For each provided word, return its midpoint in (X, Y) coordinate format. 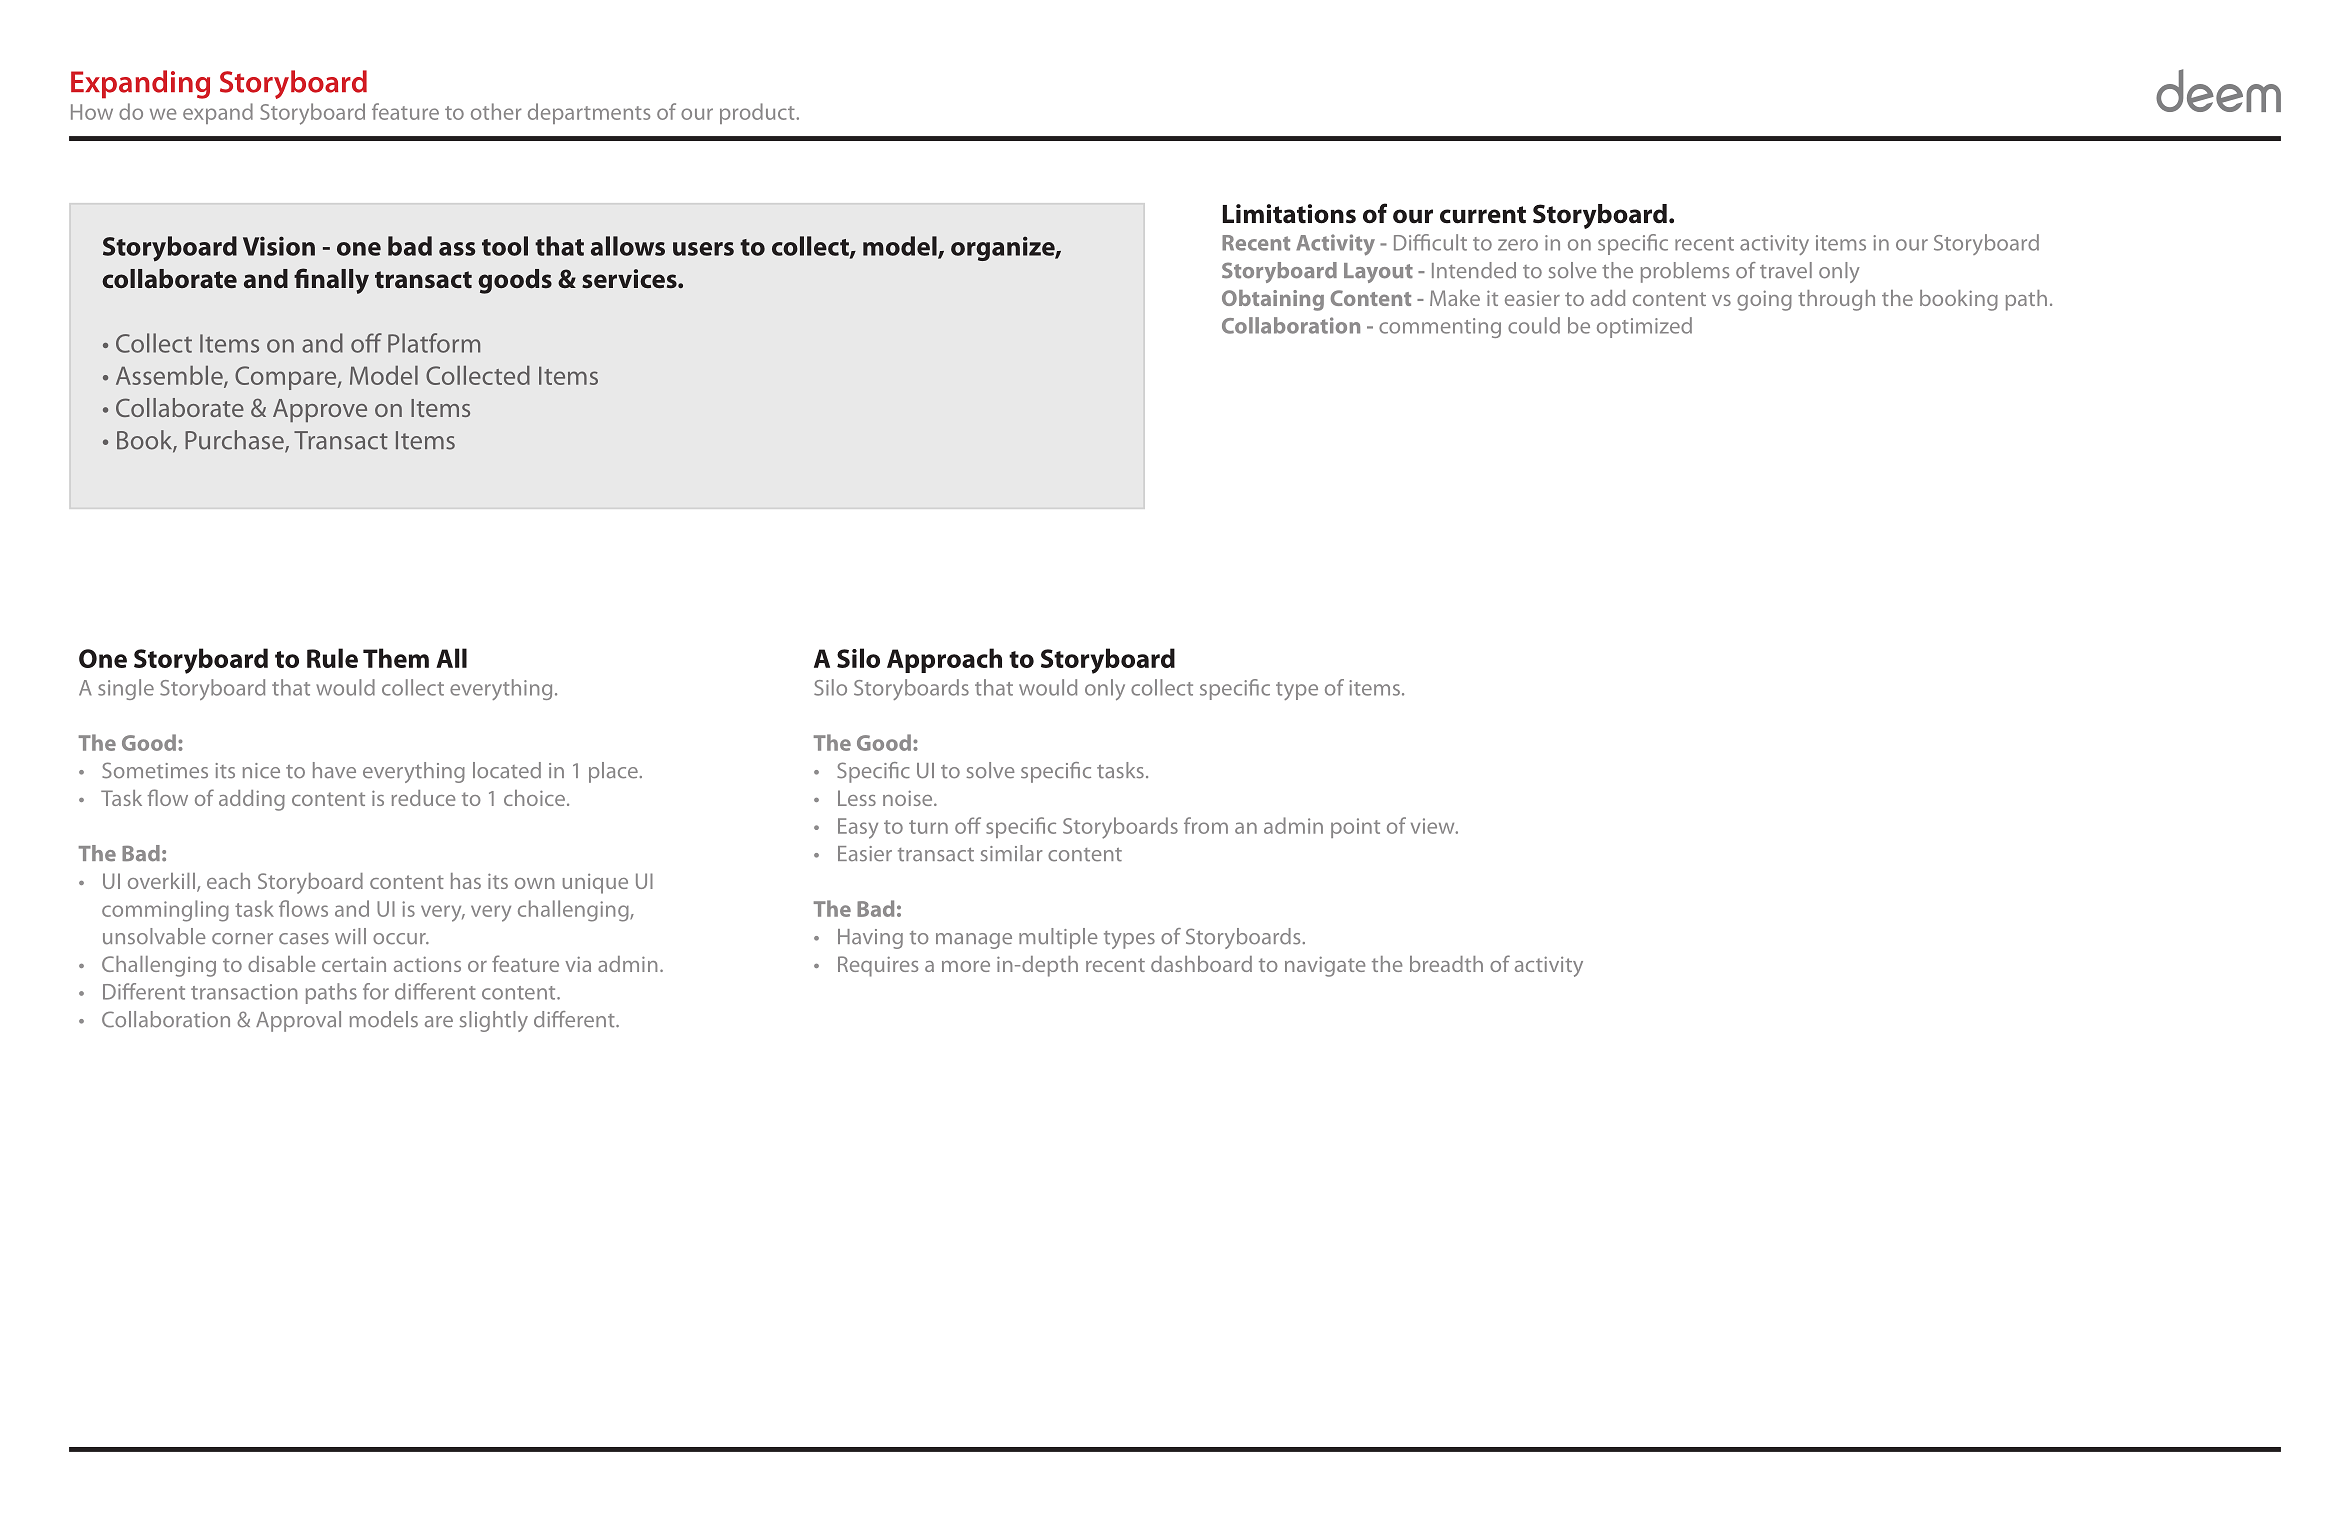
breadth (1446, 964)
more (966, 966)
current (1483, 215)
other (496, 111)
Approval (298, 1021)
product (758, 113)
